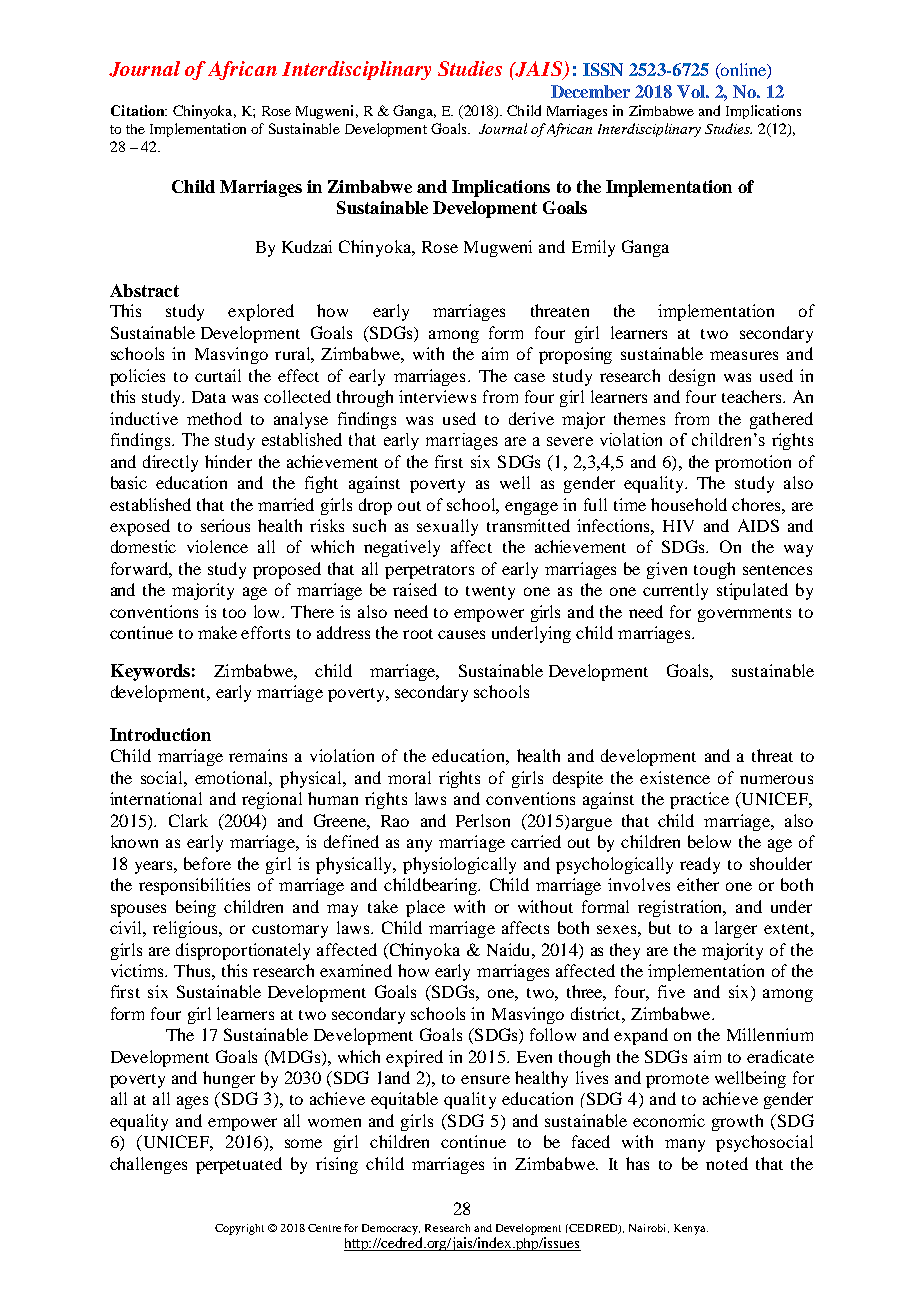  What do you see at coordinates (744, 615) in the image?
I see `governments` at bounding box center [744, 615].
